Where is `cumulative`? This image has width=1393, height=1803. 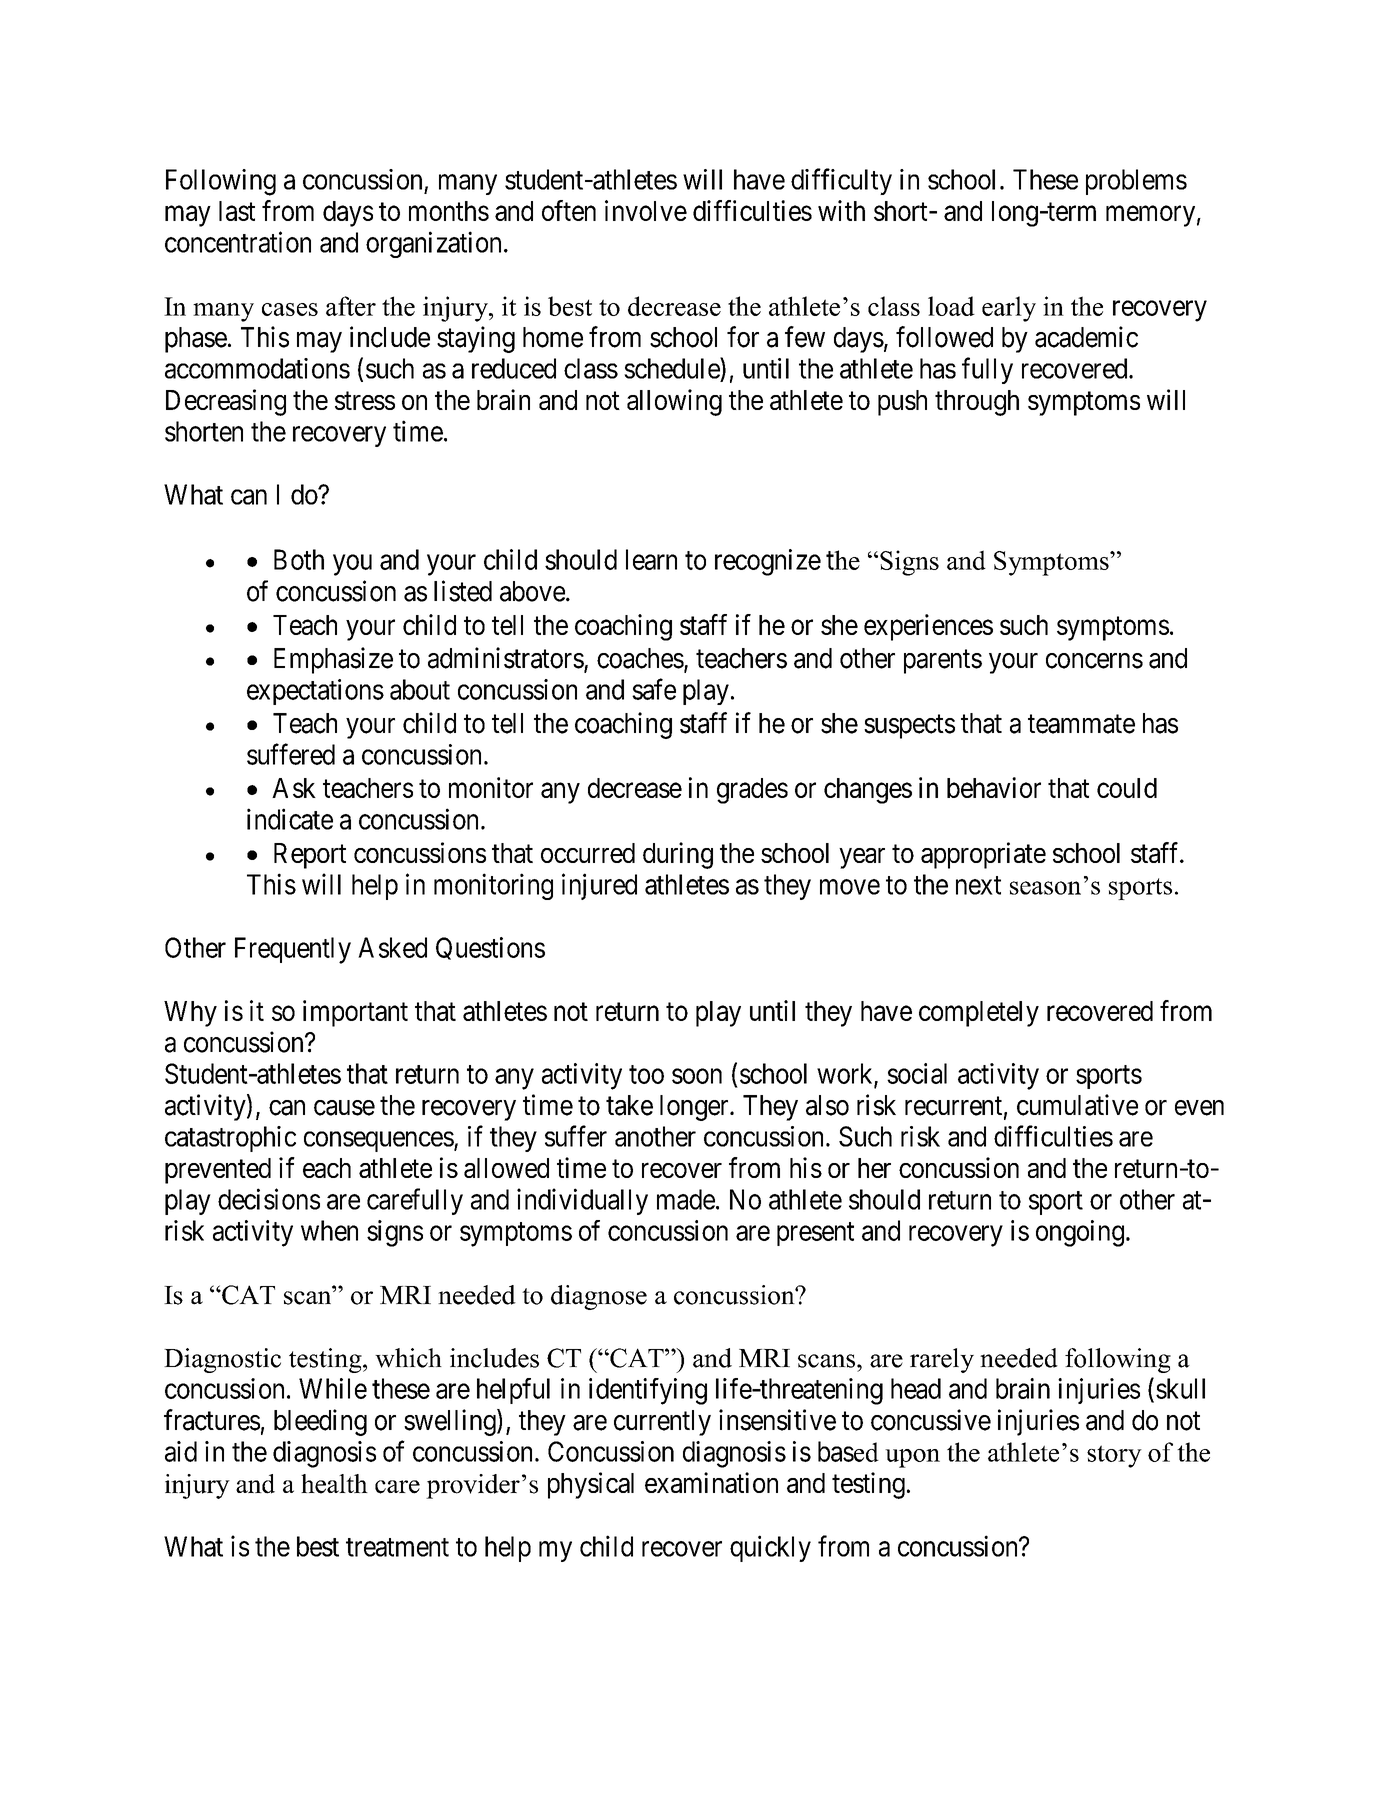
cumulative is located at coordinates (1077, 1105).
